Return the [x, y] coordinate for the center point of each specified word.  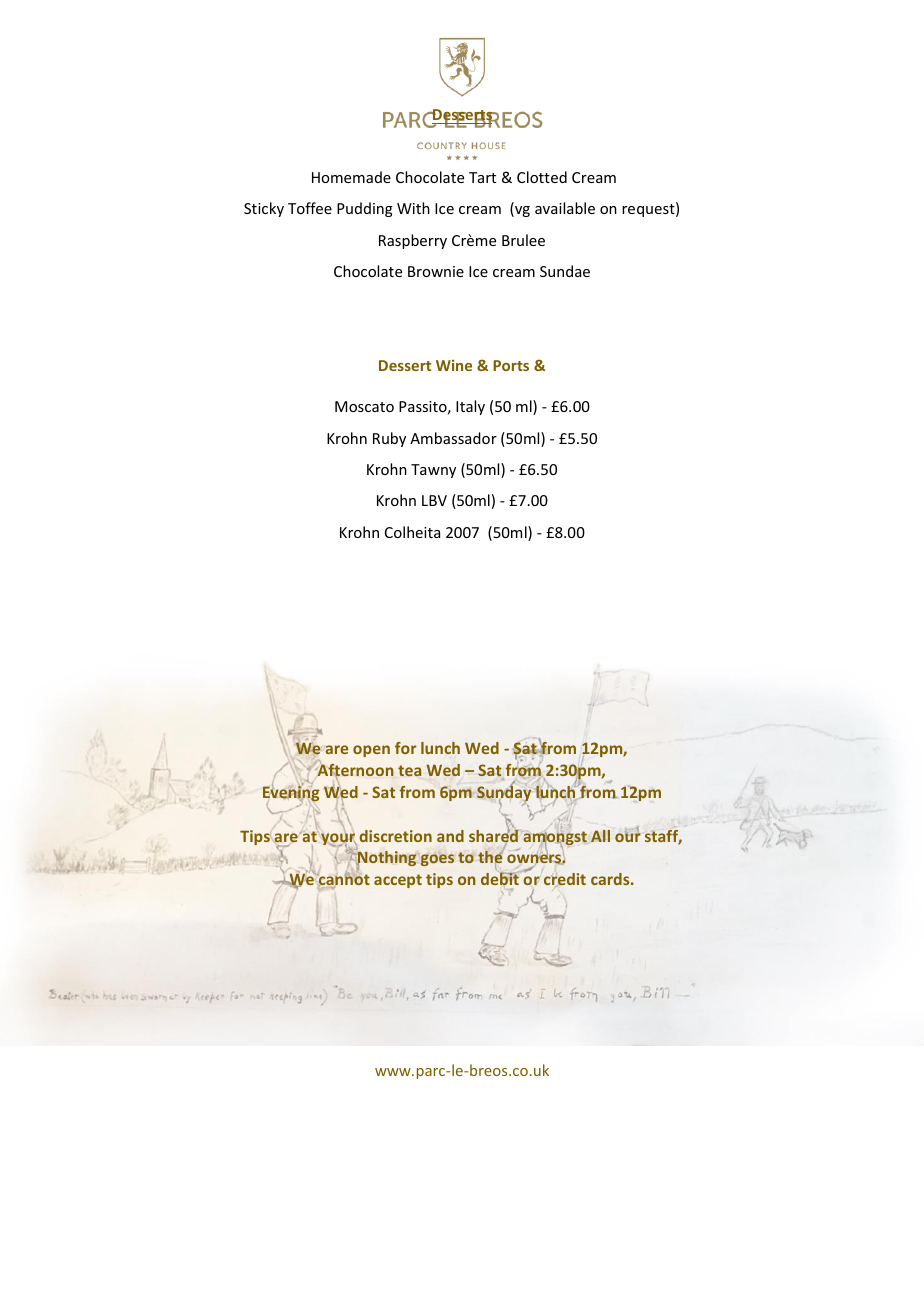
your [339, 840]
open [371, 751]
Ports [511, 365]
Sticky [264, 209]
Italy [470, 407]
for [406, 748]
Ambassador [453, 438]
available [565, 208]
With [413, 208]
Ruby [389, 439]
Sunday [504, 794]
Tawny [433, 471]
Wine [454, 365]
